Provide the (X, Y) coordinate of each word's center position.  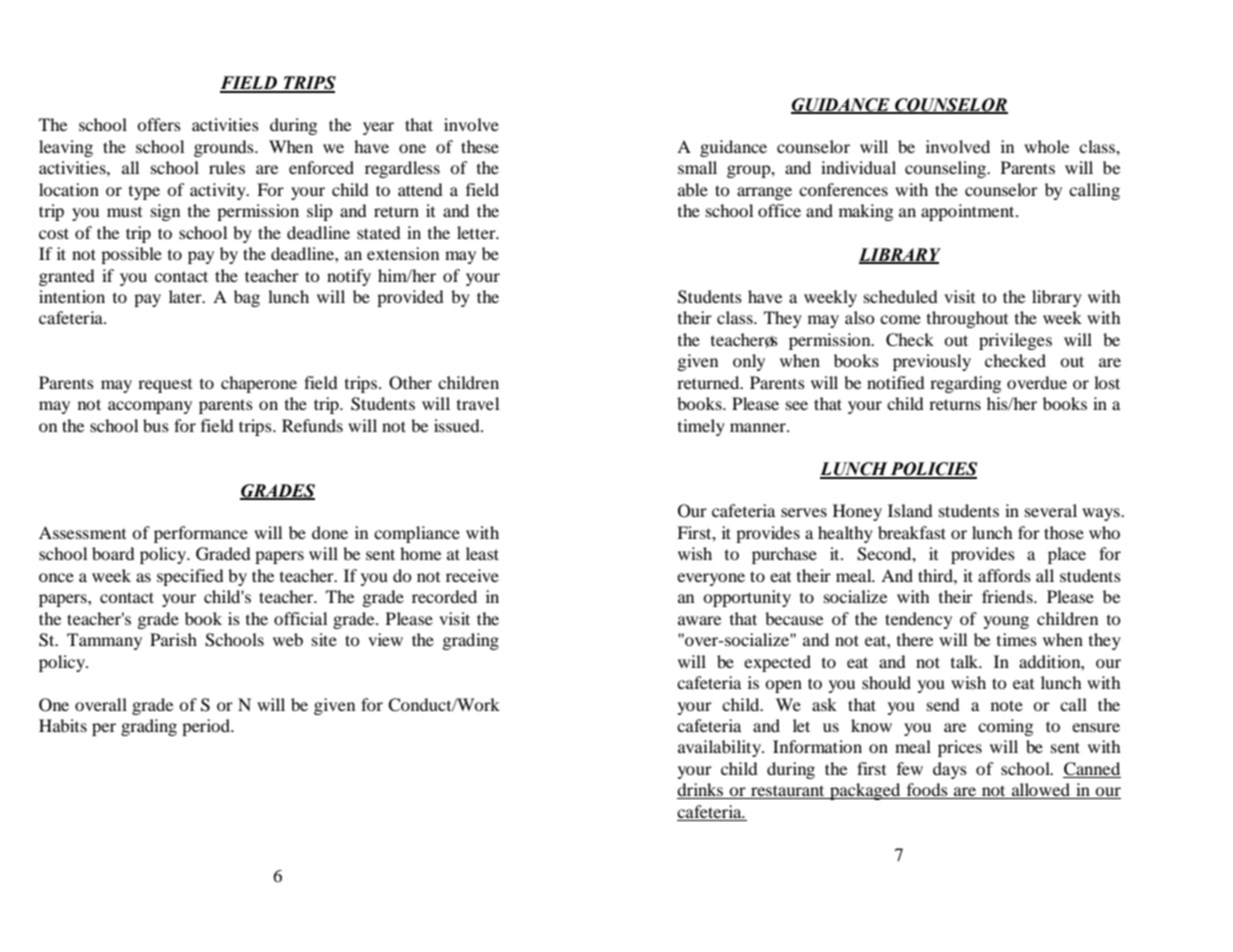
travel (478, 403)
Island (910, 510)
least (482, 553)
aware (699, 620)
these (480, 146)
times (1017, 639)
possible (131, 255)
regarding (965, 384)
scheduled (901, 296)
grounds (225, 148)
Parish (173, 639)
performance (201, 534)
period (207, 727)
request (165, 386)
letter (477, 232)
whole (1046, 146)
